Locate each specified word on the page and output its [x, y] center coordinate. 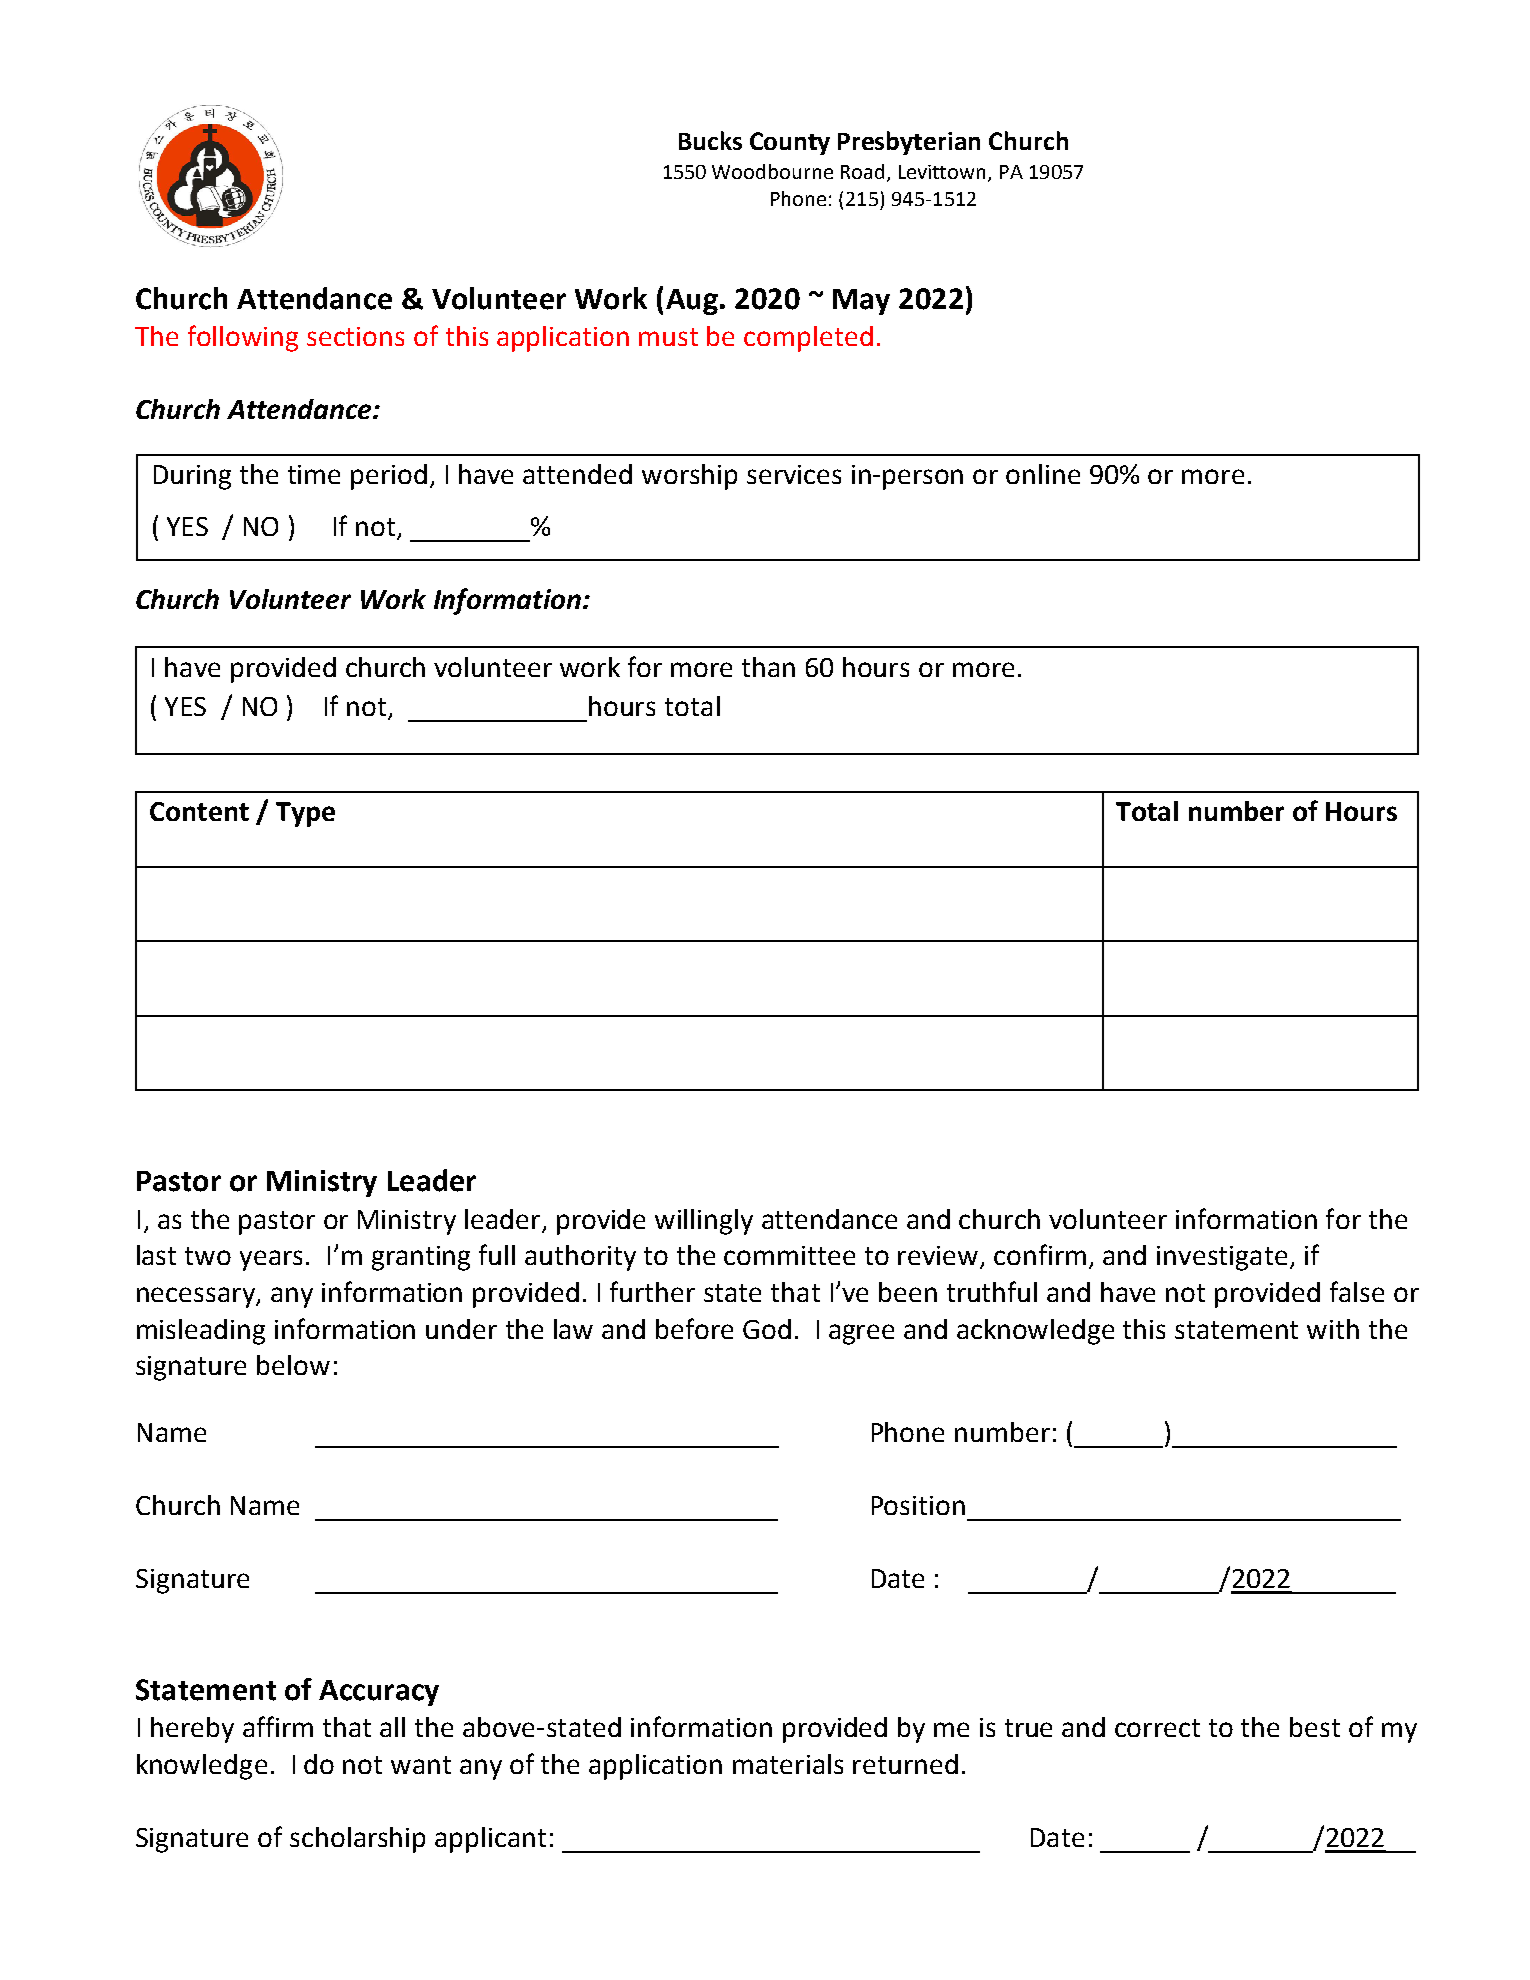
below [293, 1365]
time [314, 474]
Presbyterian [909, 143]
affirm [278, 1726]
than [768, 667]
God [767, 1329]
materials [788, 1764]
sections [355, 336]
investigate [1222, 1258]
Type [305, 814]
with [1333, 1329]
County [790, 143]
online [1043, 474]
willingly [704, 1222]
